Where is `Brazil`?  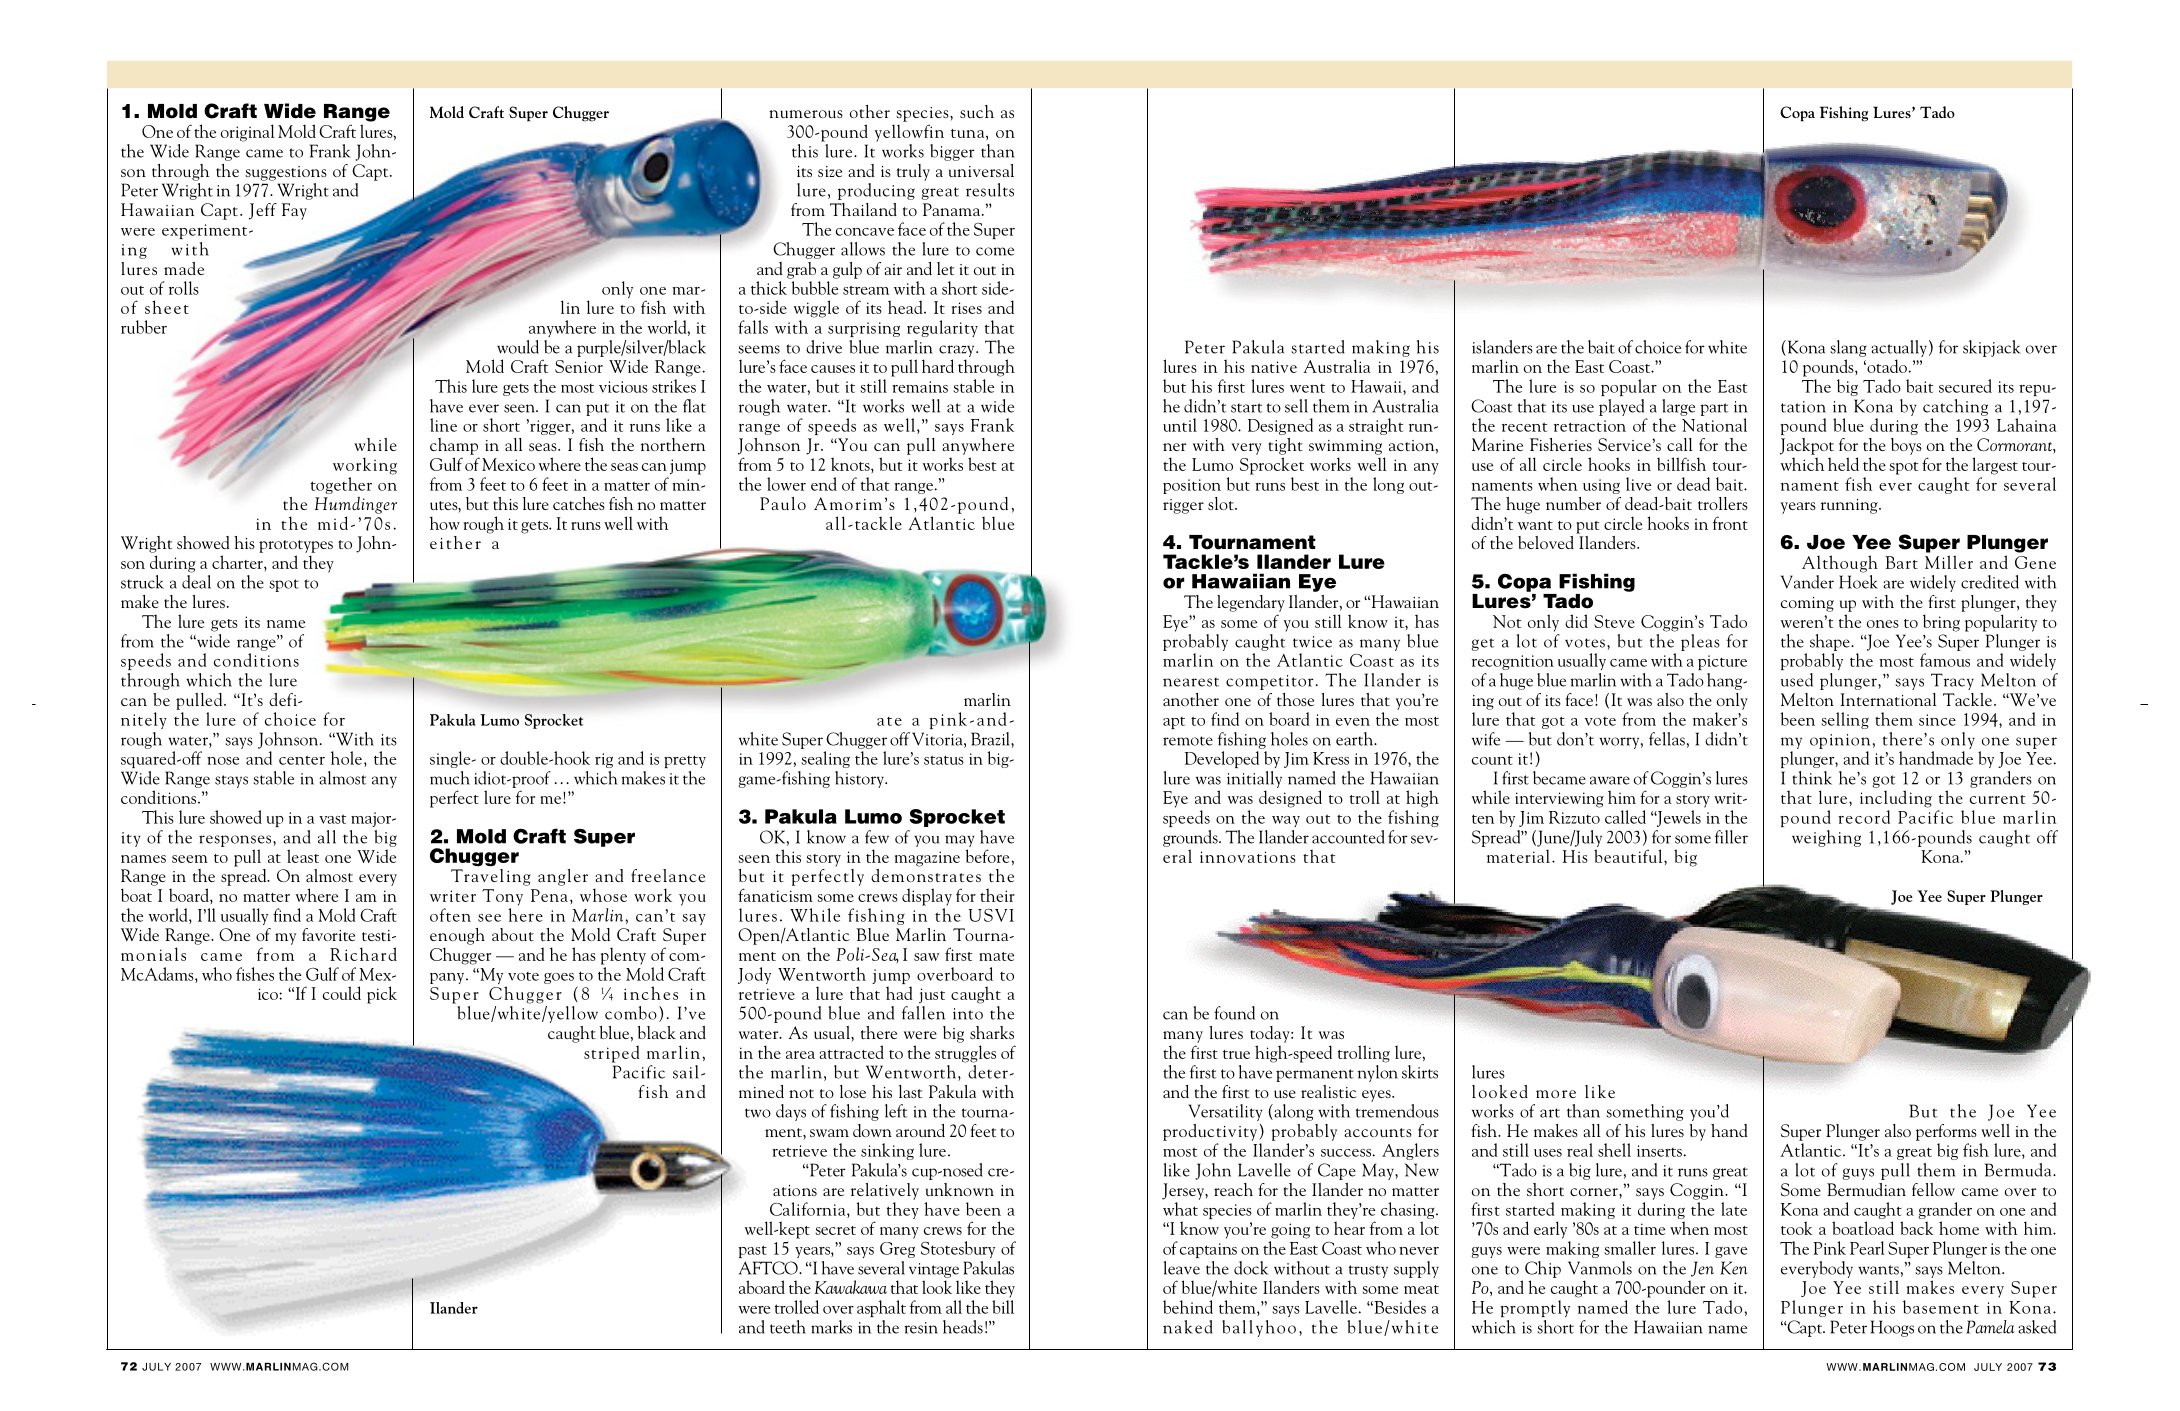
Brazil is located at coordinates (991, 739).
